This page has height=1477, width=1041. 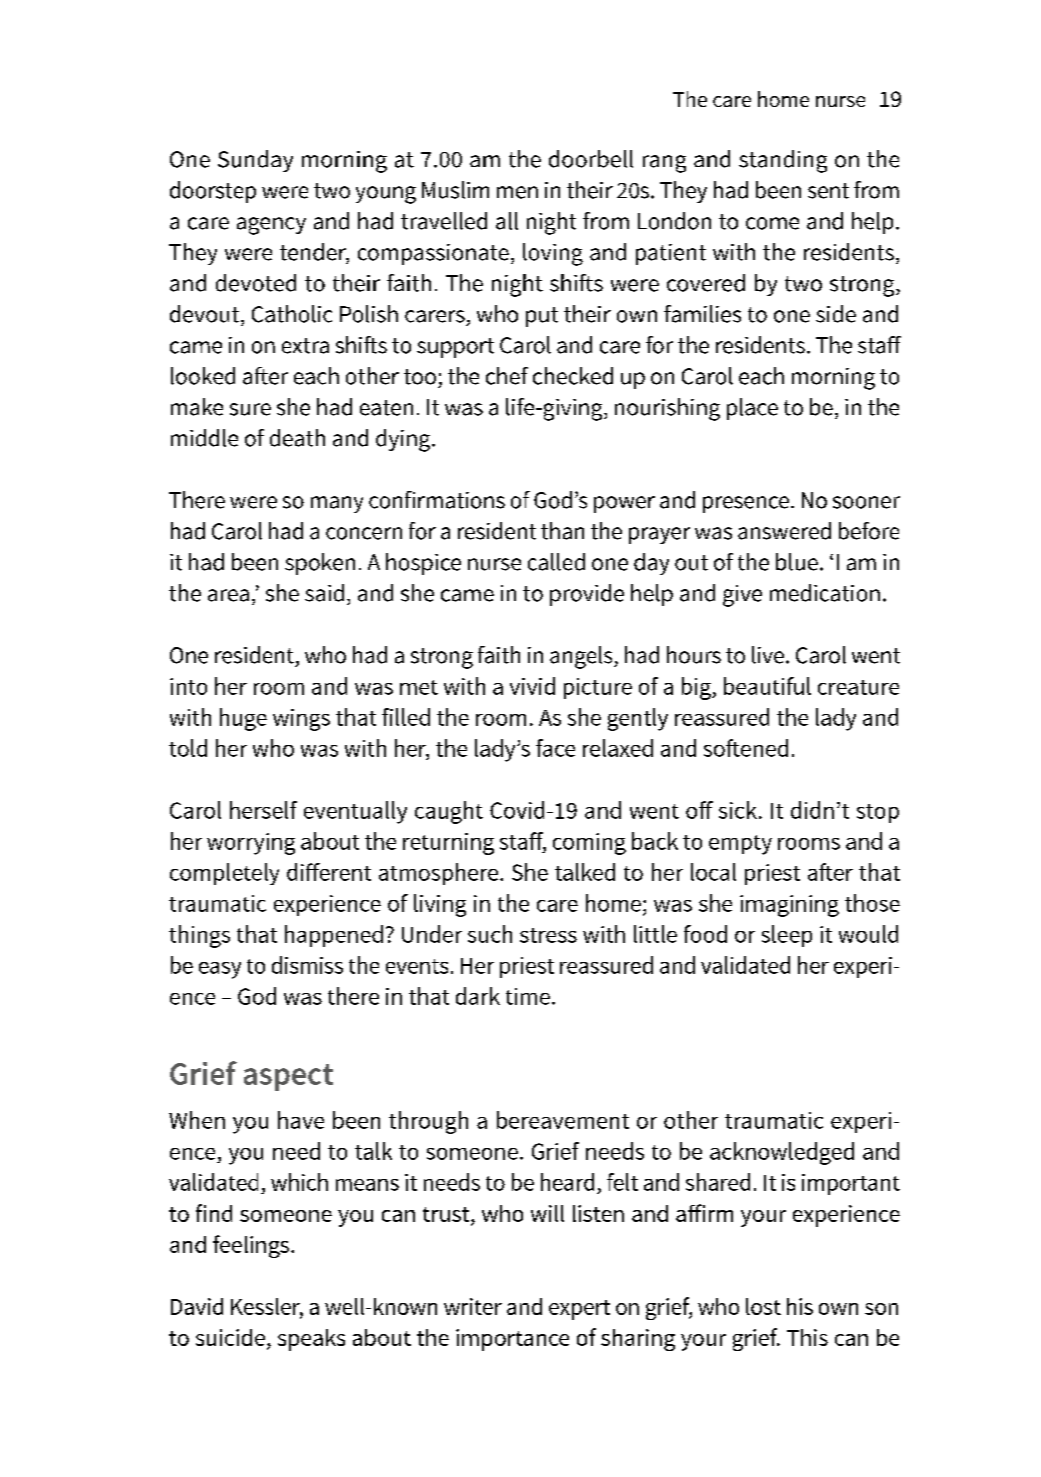 What do you see at coordinates (866, 502) in the page?
I see `sooner` at bounding box center [866, 502].
